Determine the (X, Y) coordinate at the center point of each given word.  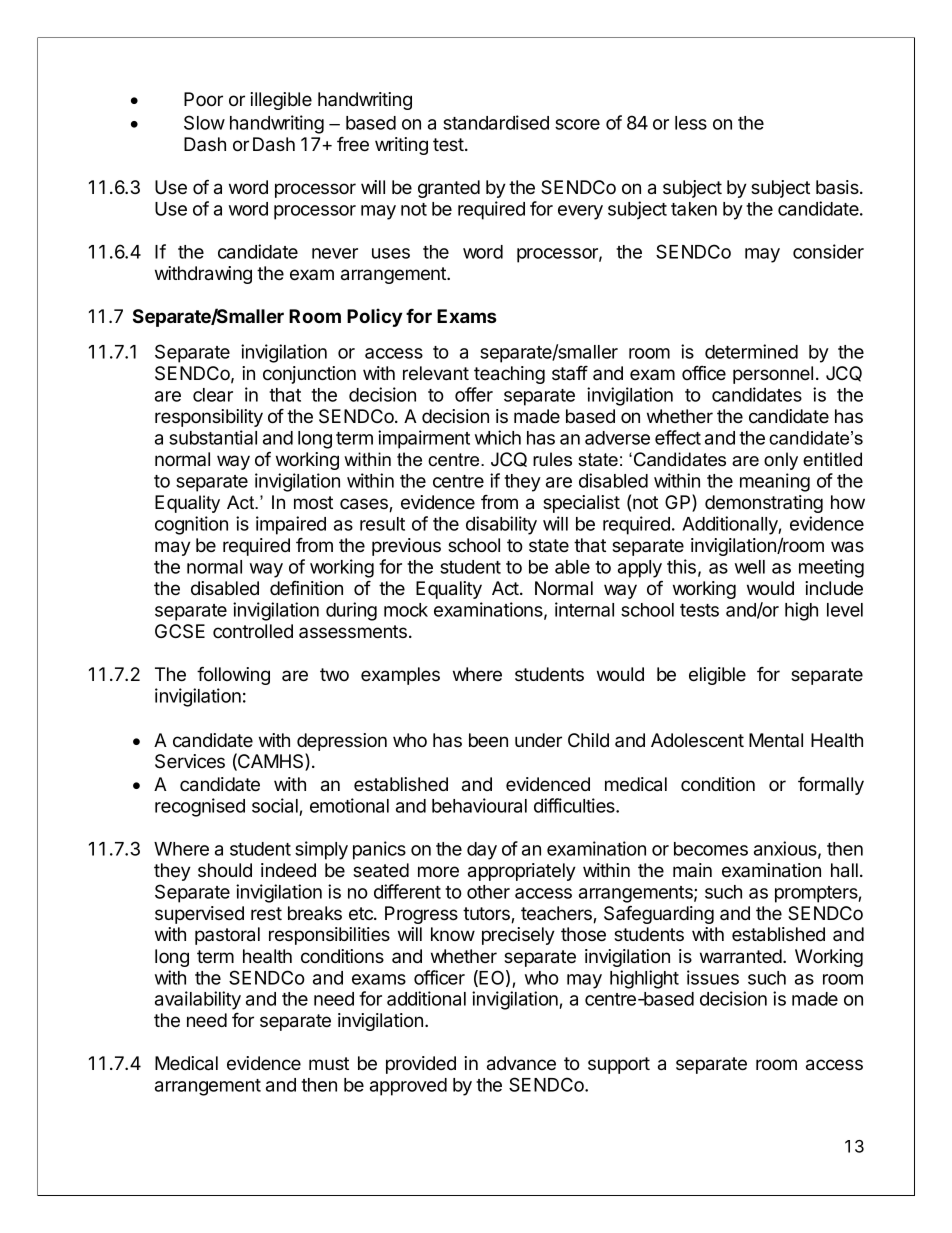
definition (306, 588)
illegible (281, 101)
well (750, 567)
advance (521, 1063)
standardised (496, 122)
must (329, 1063)
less (691, 123)
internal (584, 609)
